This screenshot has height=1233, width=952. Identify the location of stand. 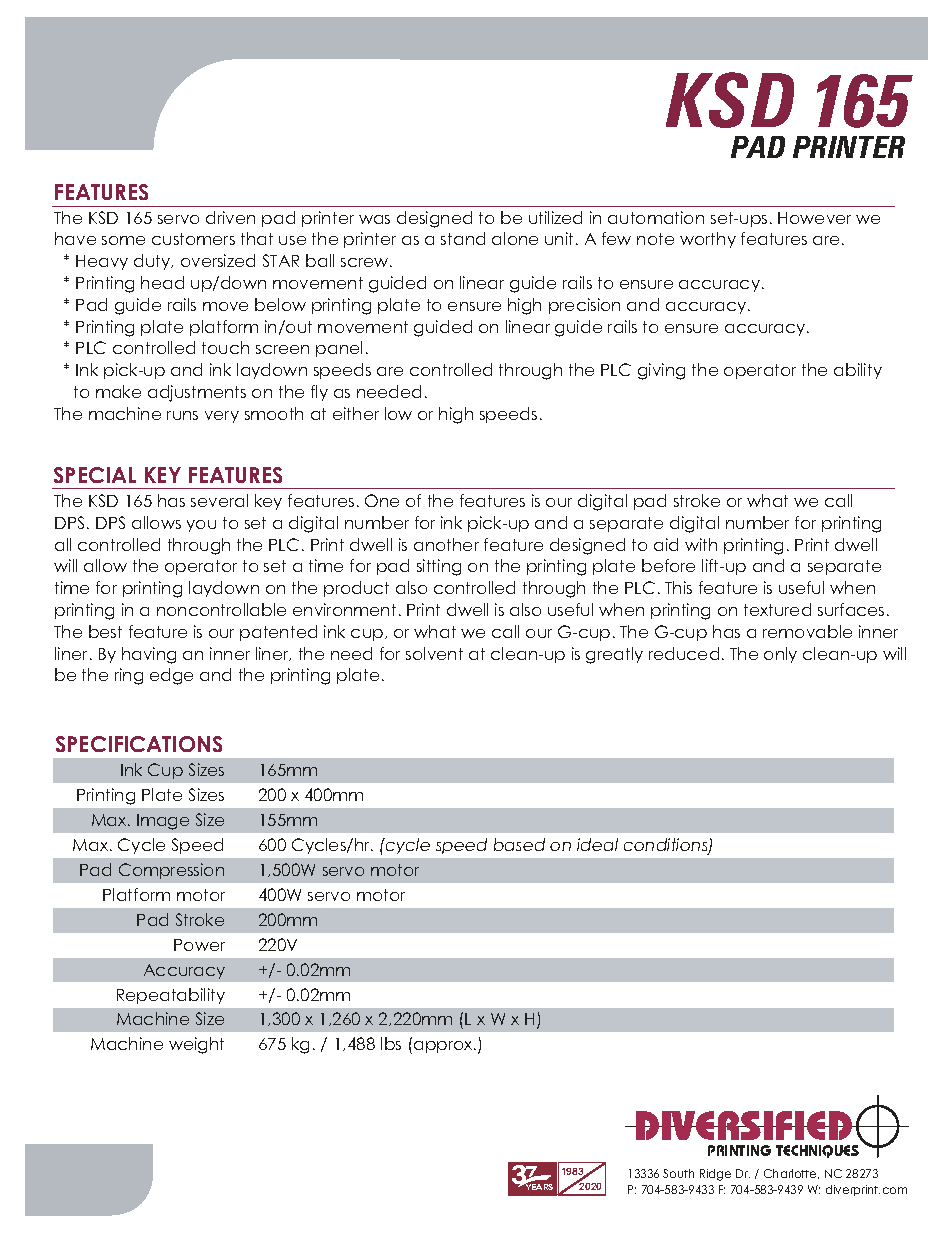
(463, 238).
